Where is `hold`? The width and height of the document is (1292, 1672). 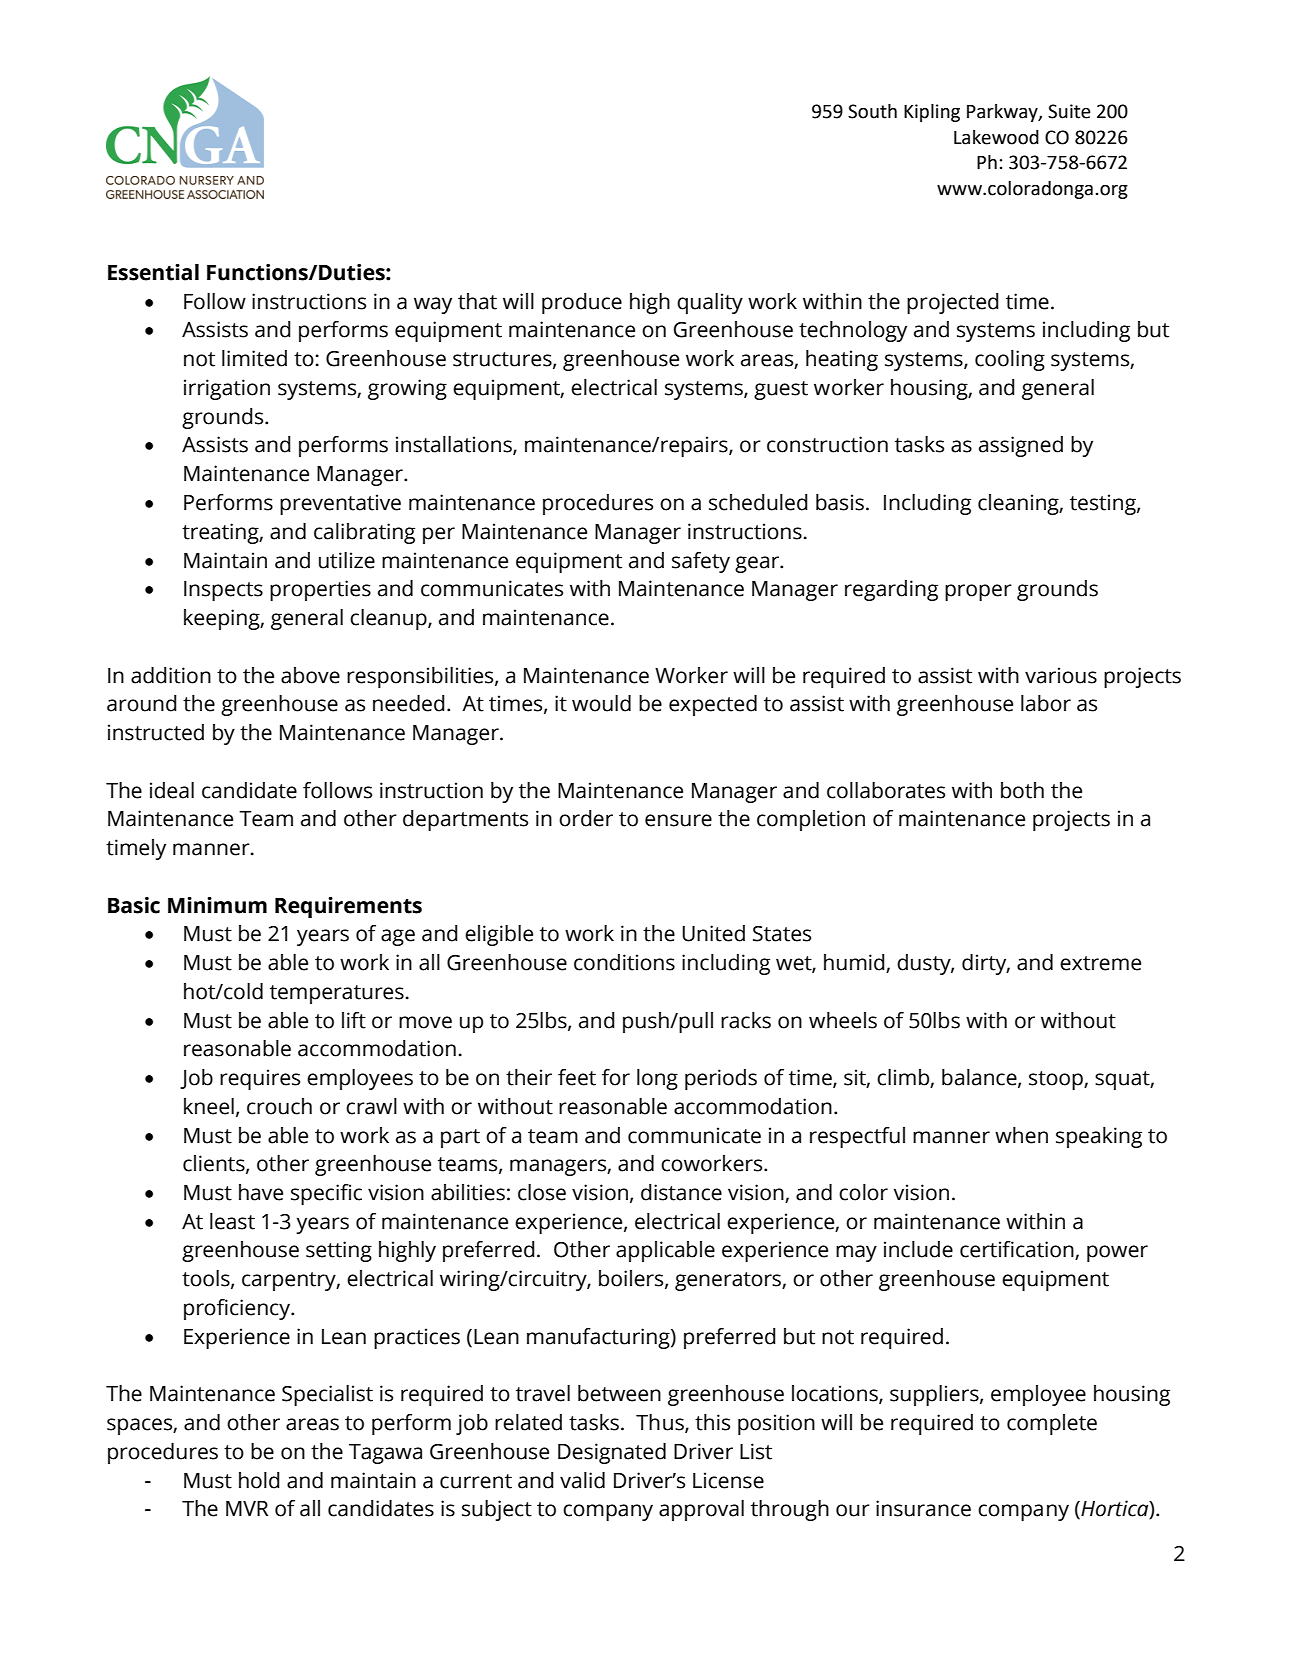 hold is located at coordinates (259, 1480).
